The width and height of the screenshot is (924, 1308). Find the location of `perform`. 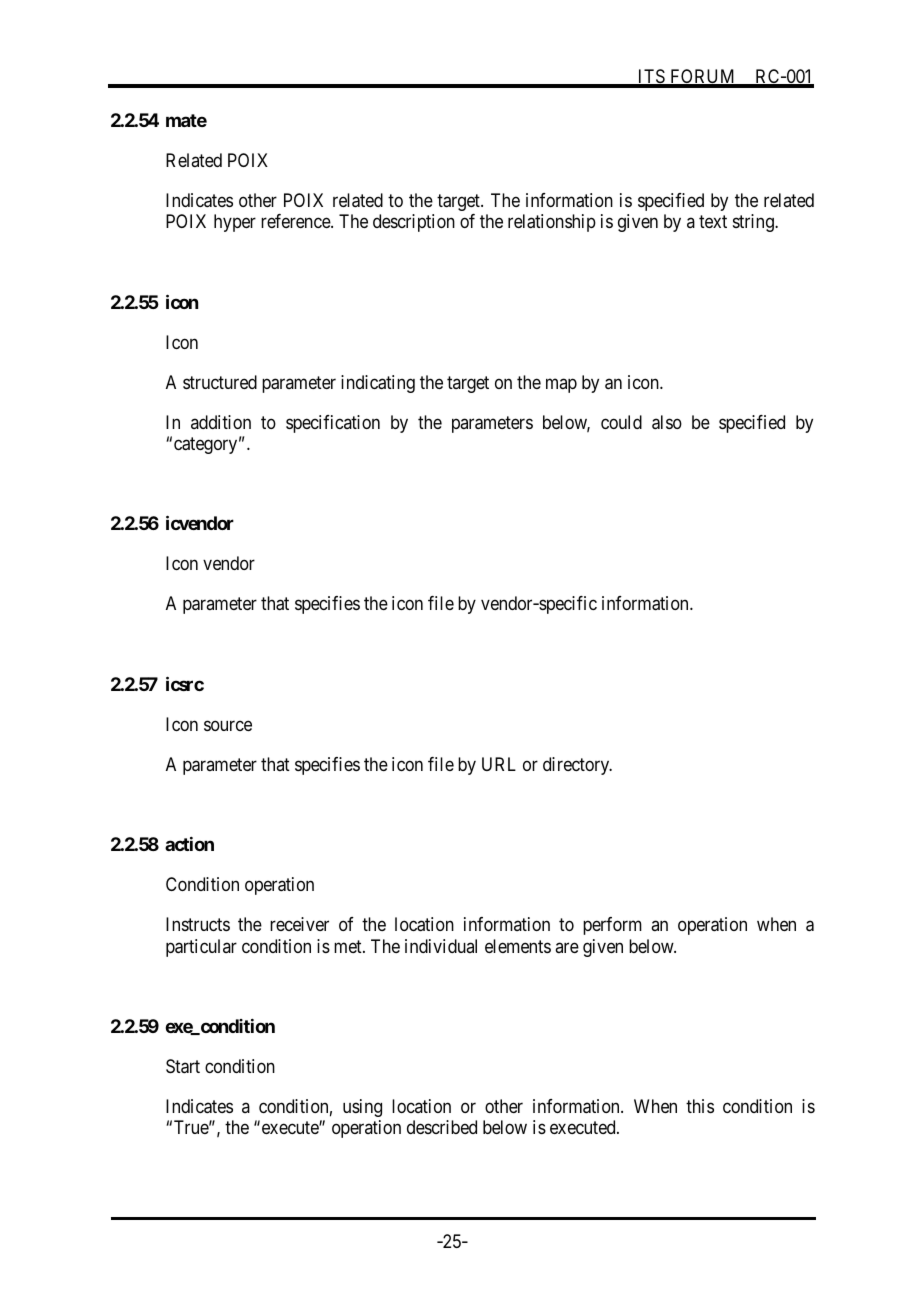

perform is located at coordinates (612, 926).
